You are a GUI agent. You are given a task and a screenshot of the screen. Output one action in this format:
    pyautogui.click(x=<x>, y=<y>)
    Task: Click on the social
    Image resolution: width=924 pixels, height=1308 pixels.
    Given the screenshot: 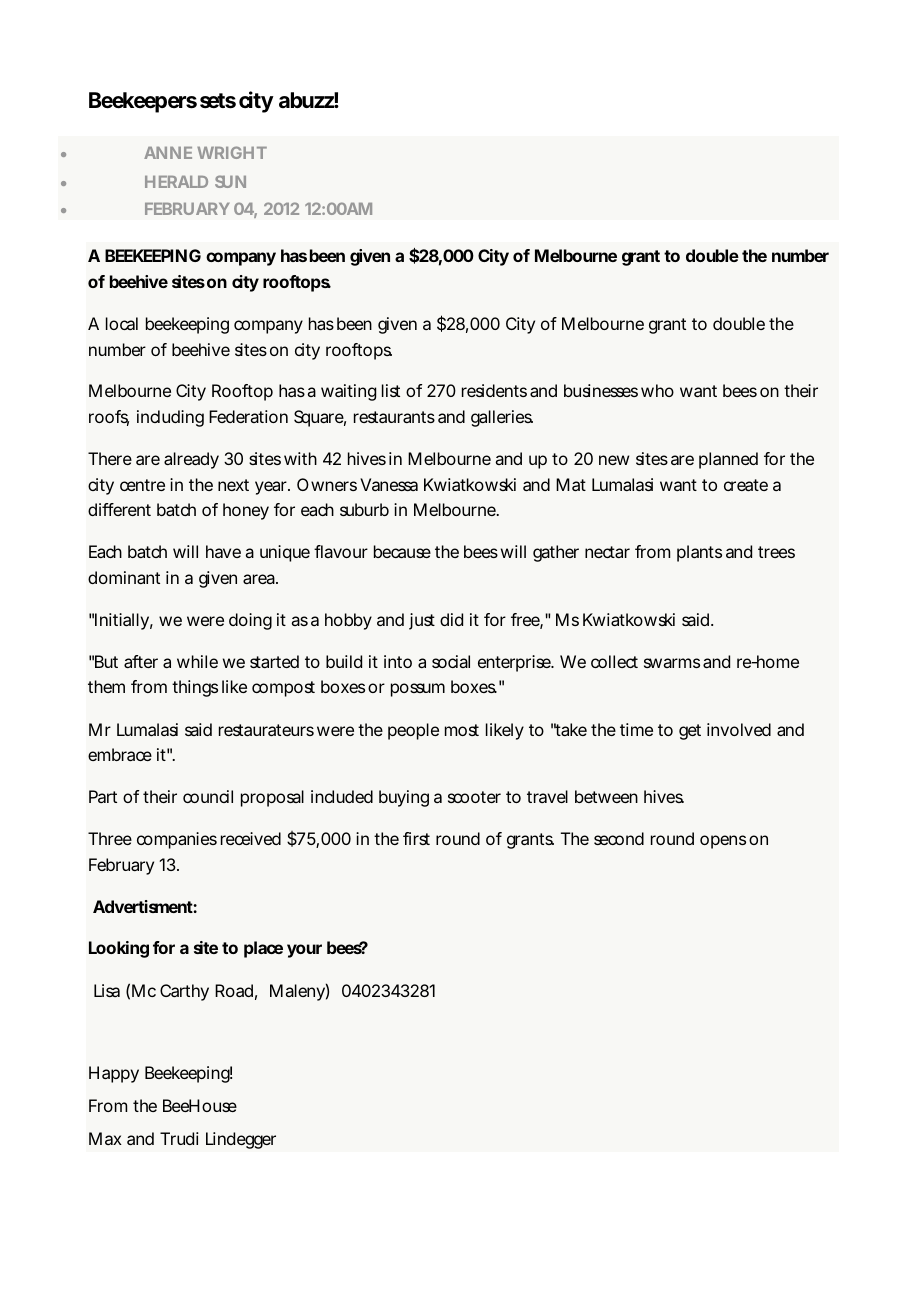 What is the action you would take?
    pyautogui.click(x=451, y=661)
